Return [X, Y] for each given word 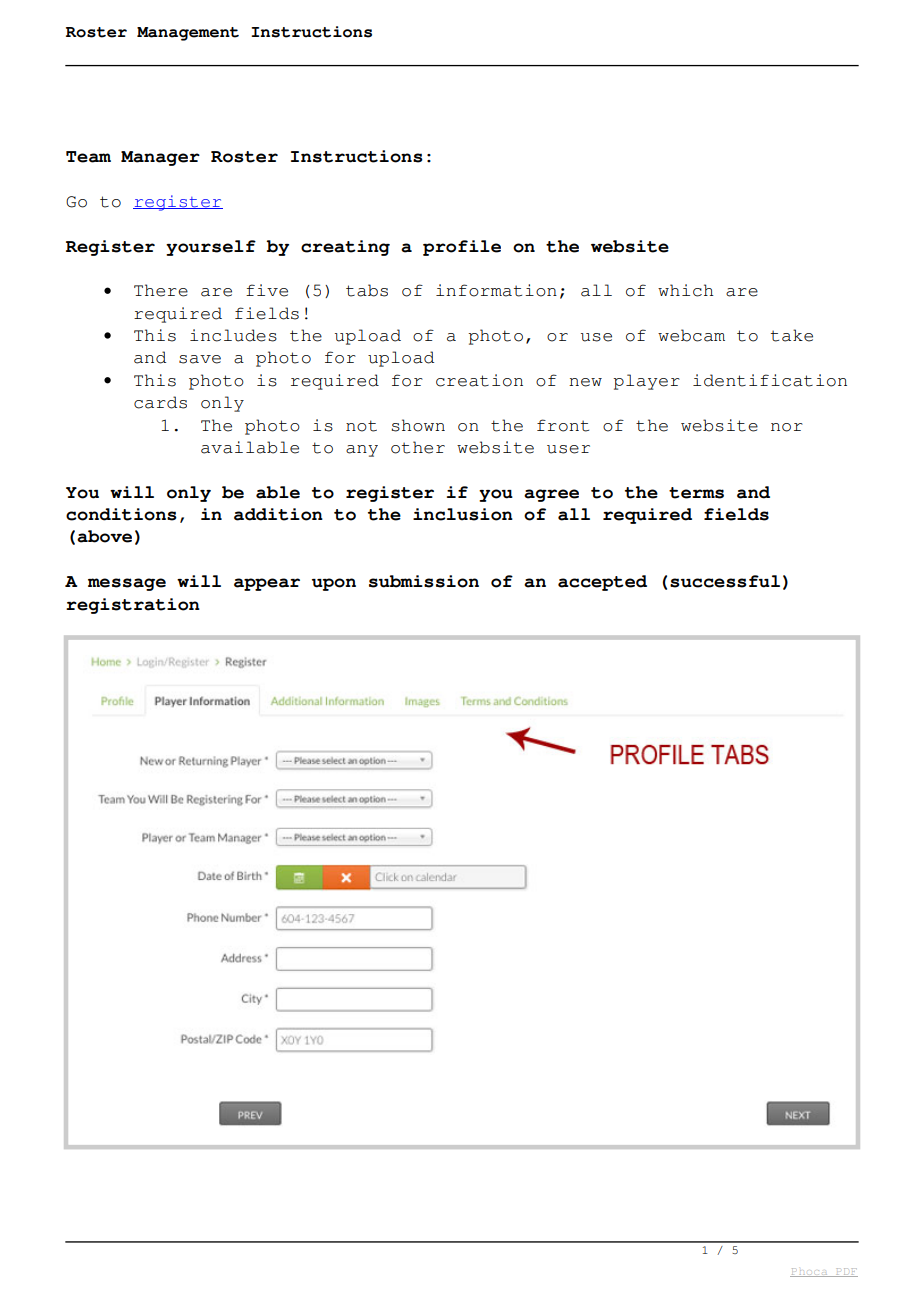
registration [133, 606]
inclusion [463, 514]
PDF [846, 1272]
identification [770, 380]
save [200, 359]
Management [188, 34]
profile [462, 248]
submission [424, 581]
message [127, 584]
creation [479, 380]
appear [267, 584]
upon [334, 584]
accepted [602, 583]
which [686, 290]
